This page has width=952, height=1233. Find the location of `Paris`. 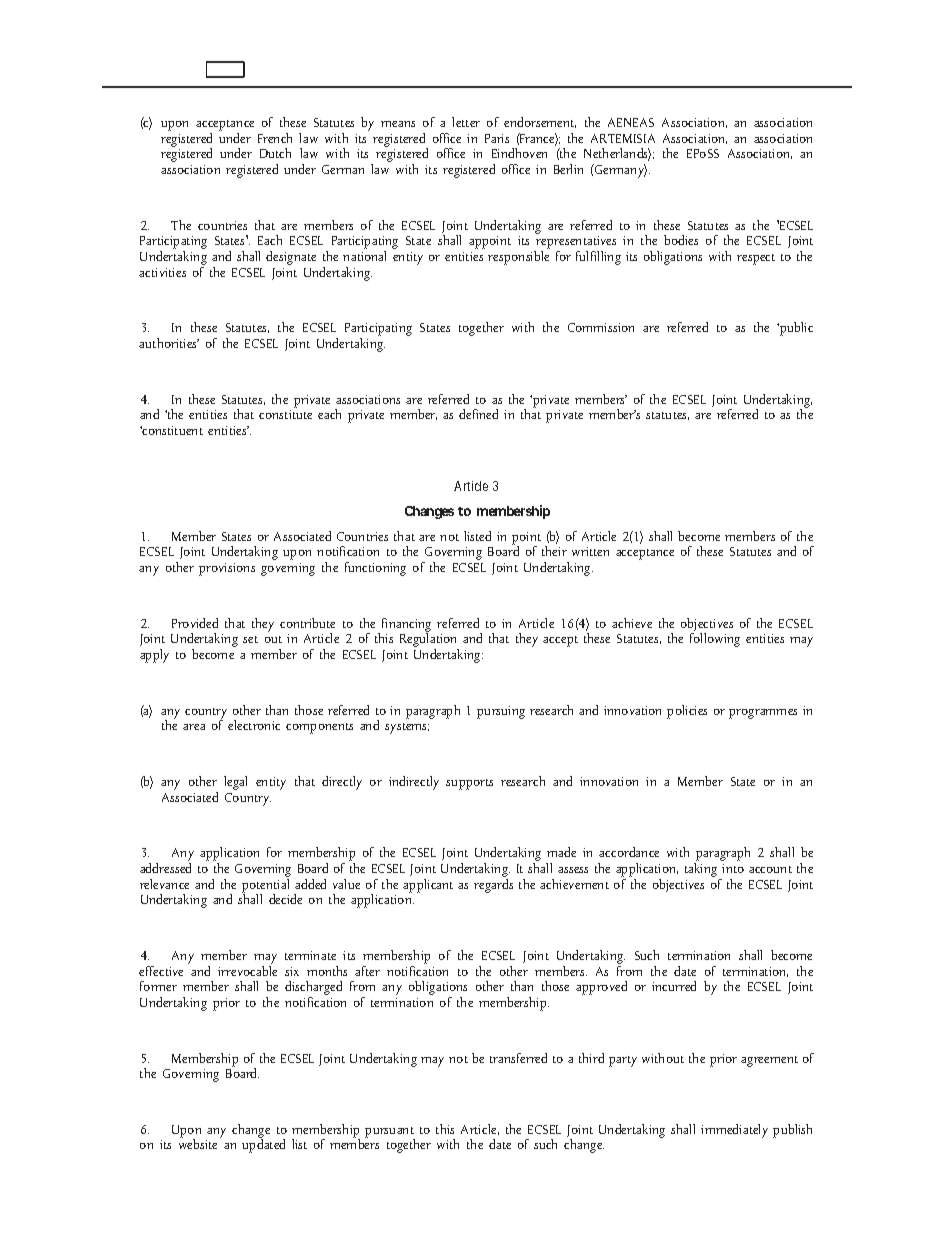

Paris is located at coordinates (497, 138).
